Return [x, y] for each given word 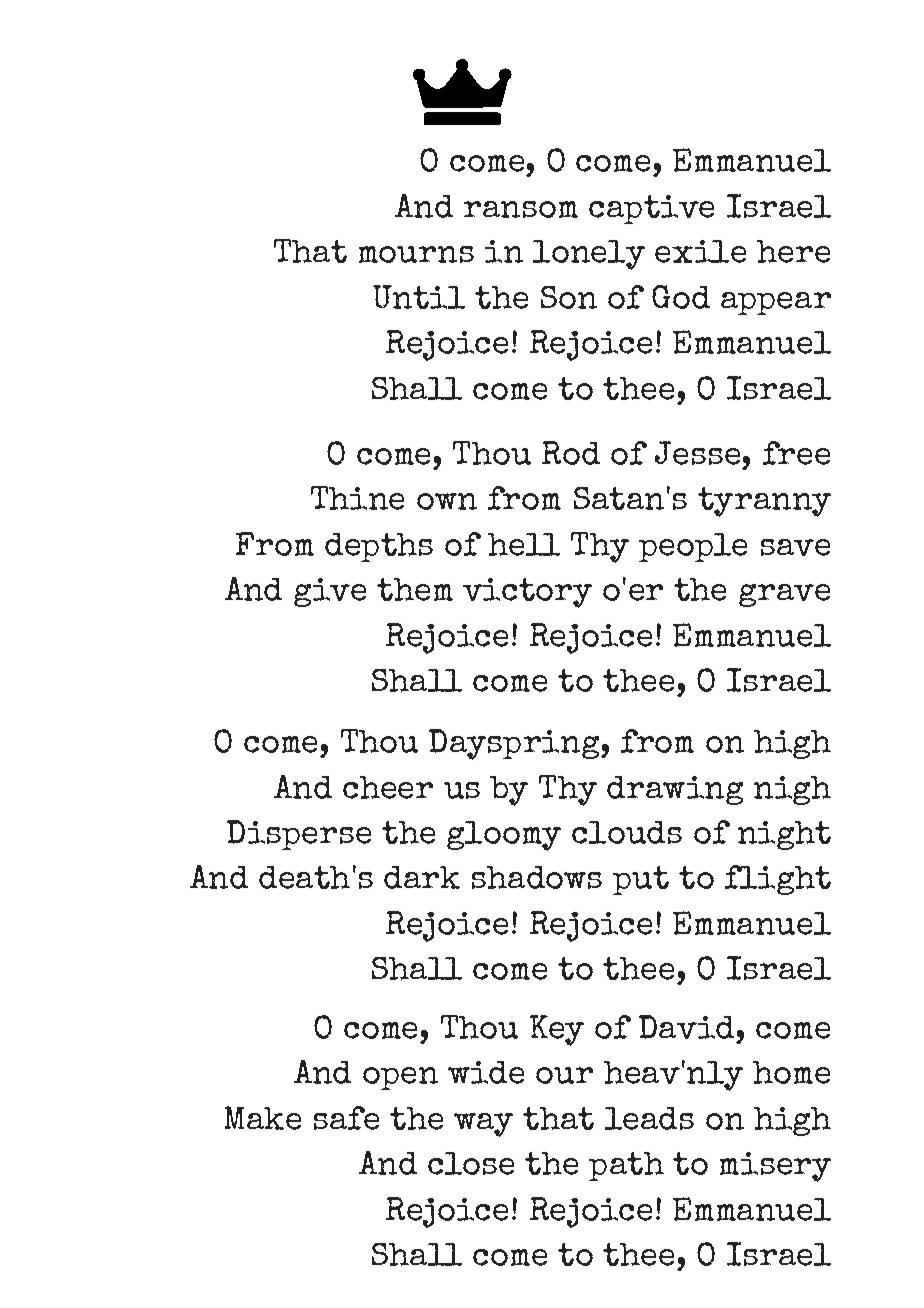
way [483, 1125]
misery [775, 1167]
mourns [416, 254]
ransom [521, 209]
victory [527, 593]
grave [784, 595]
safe [346, 1118]
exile [700, 251]
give [330, 592]
